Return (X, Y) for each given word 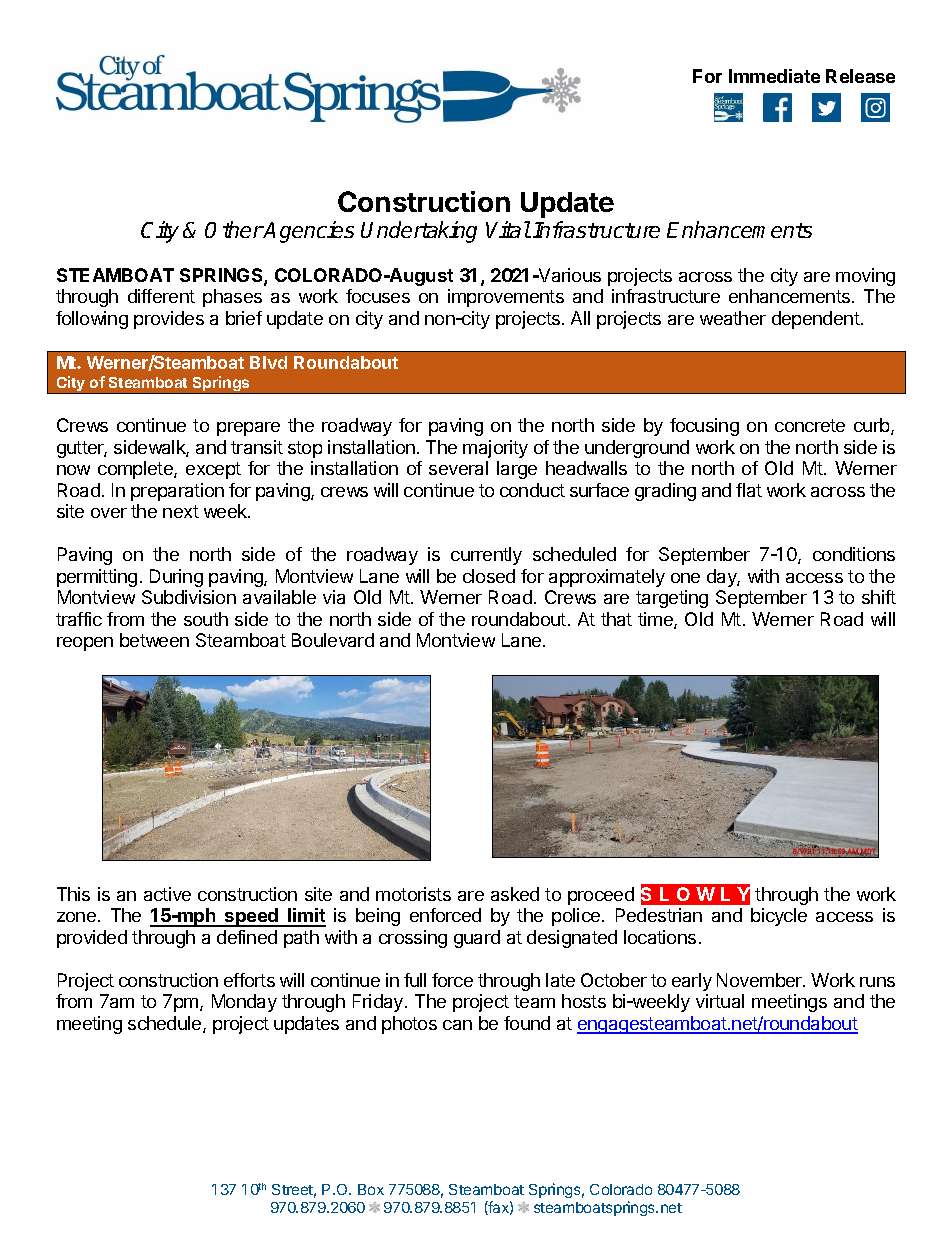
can (457, 1025)
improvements (506, 298)
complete (136, 470)
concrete (810, 425)
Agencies (308, 232)
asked (515, 894)
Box (371, 1189)
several (458, 468)
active (167, 894)
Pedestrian (659, 915)
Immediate (774, 76)
